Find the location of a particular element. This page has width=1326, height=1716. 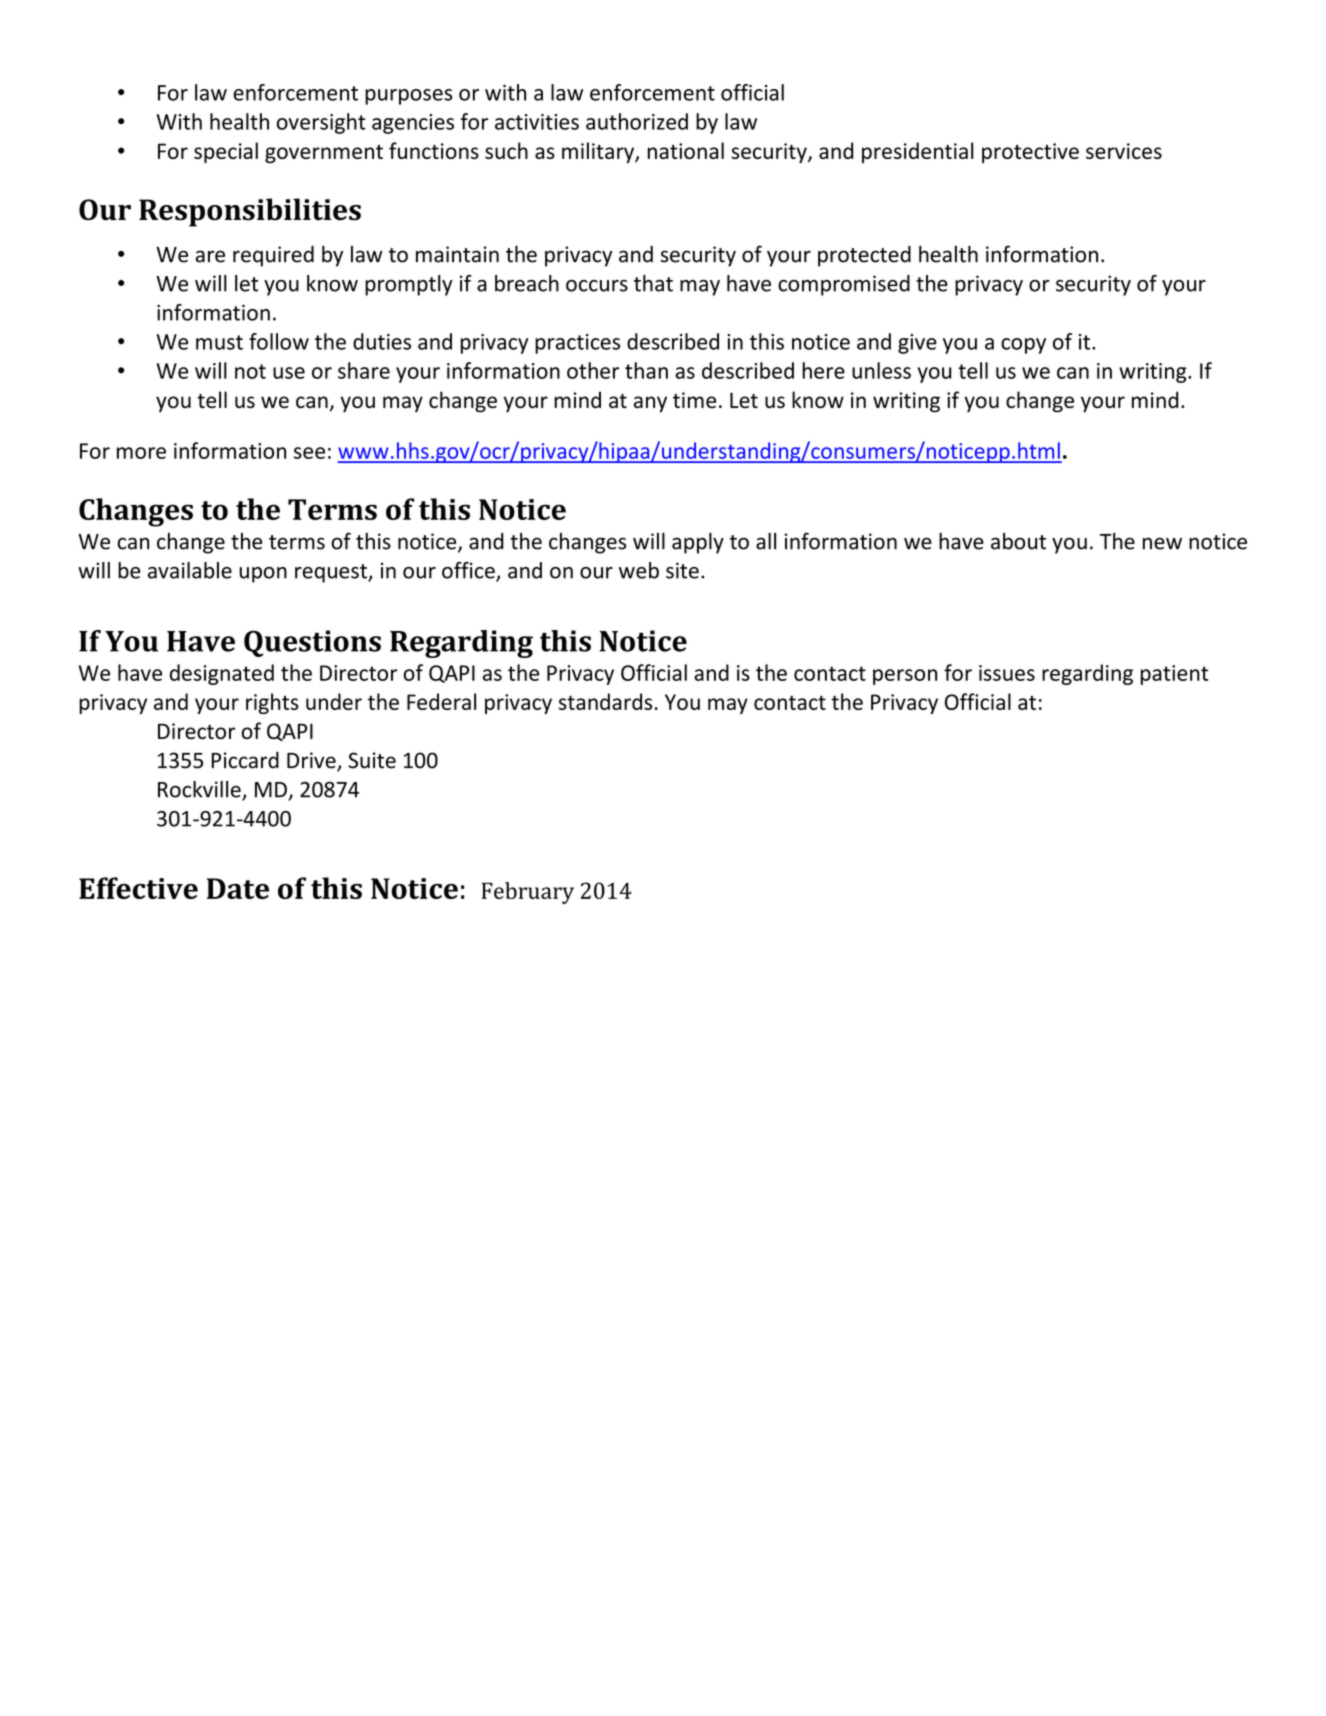

copy is located at coordinates (1023, 346).
